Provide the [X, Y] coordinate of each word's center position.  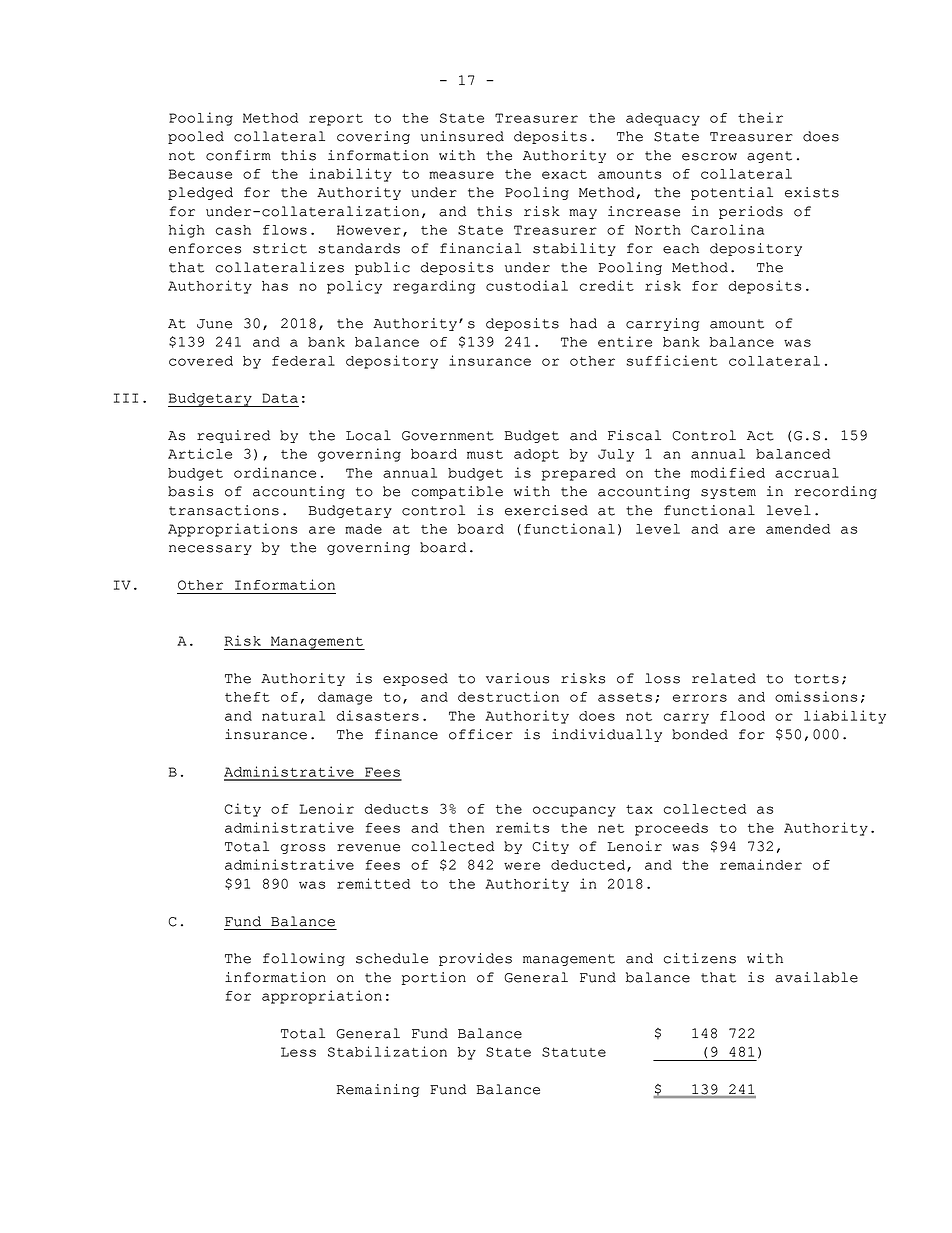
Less [298, 1052]
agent [769, 157]
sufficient [672, 360]
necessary [210, 550]
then [466, 828]
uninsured [462, 136]
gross [302, 849]
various [517, 678]
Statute [574, 1052]
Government [448, 436]
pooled [196, 137]
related [724, 678]
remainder [761, 864]
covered [201, 361]
